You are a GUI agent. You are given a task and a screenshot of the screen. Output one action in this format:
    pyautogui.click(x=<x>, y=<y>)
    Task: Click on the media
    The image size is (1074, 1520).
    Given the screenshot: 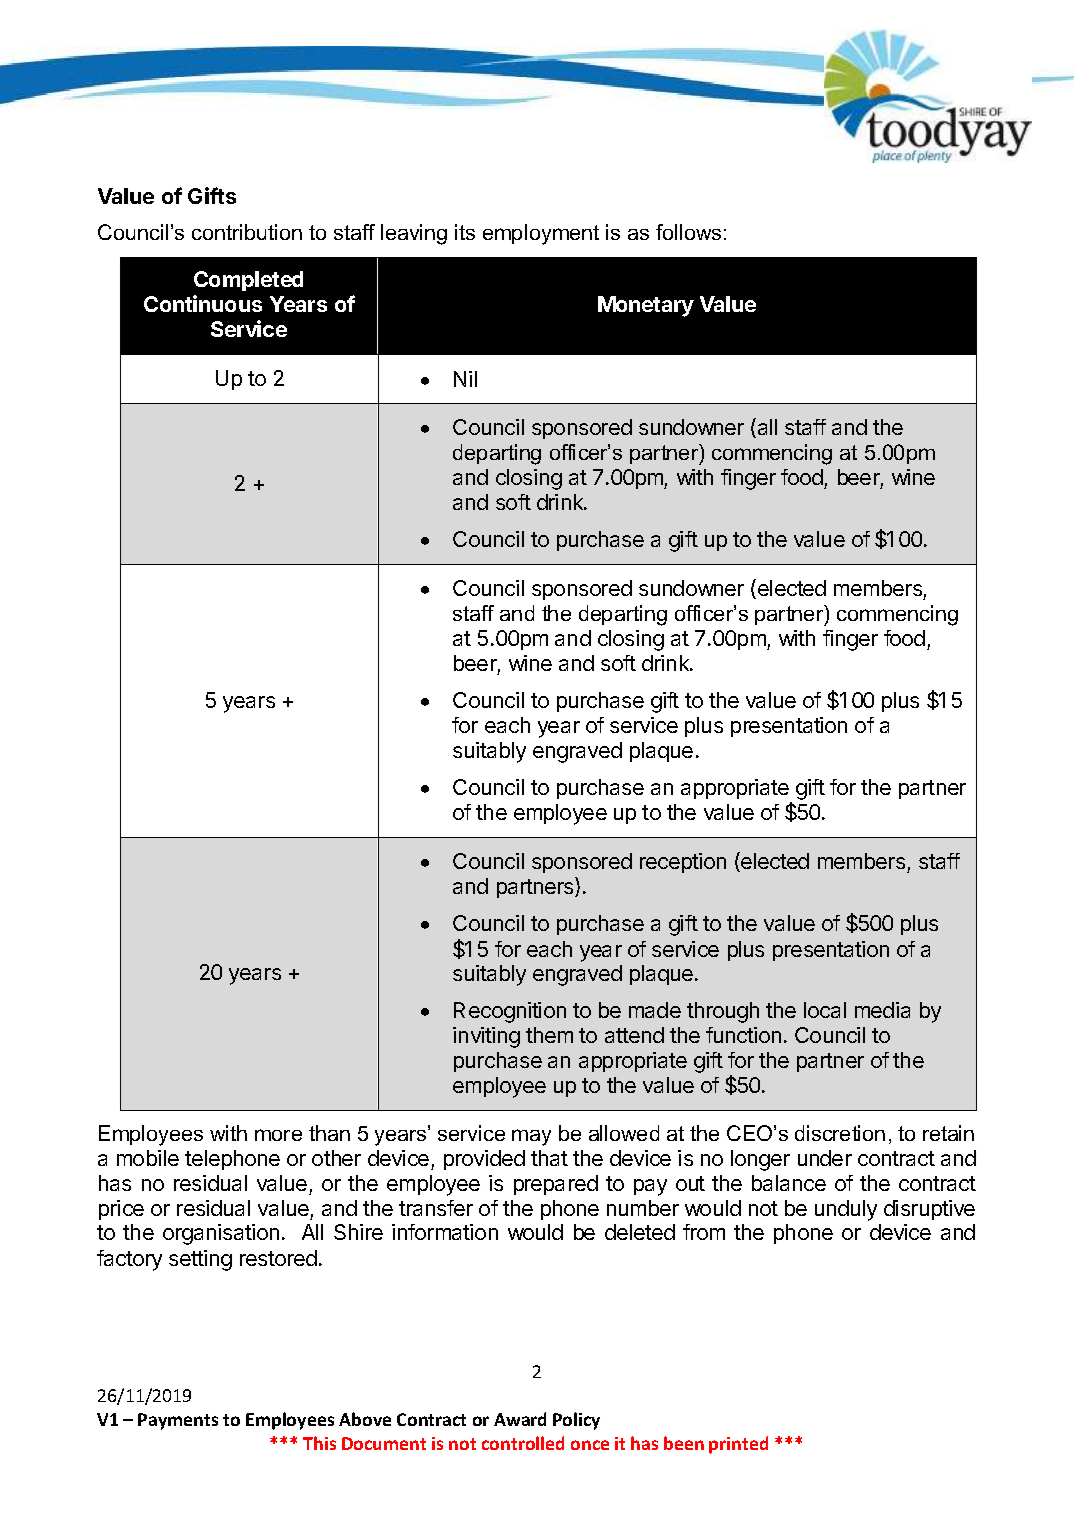 What is the action you would take?
    pyautogui.click(x=882, y=1010)
